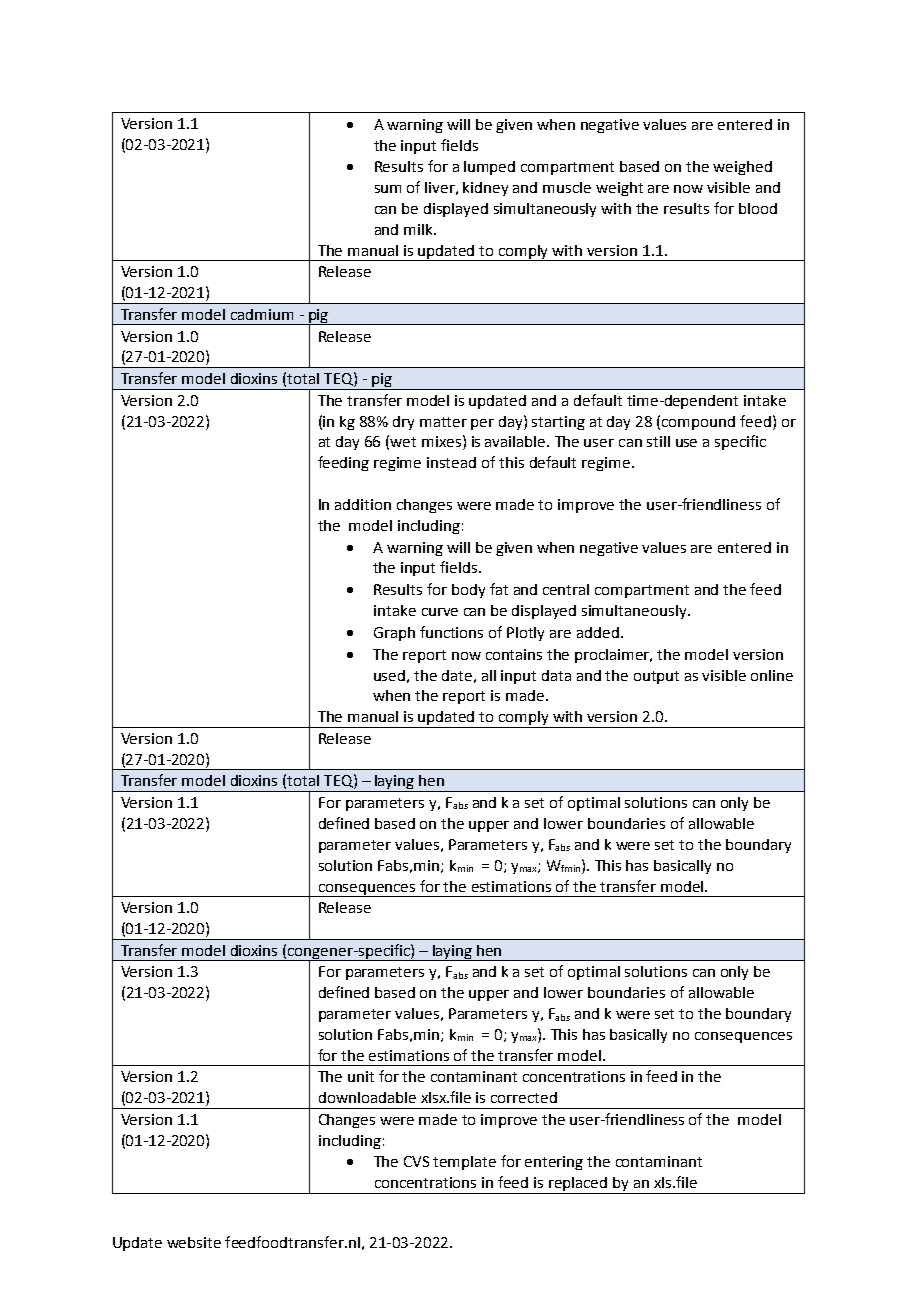  Describe the element at coordinates (262, 314) in the page. I see `cadmium` at that location.
